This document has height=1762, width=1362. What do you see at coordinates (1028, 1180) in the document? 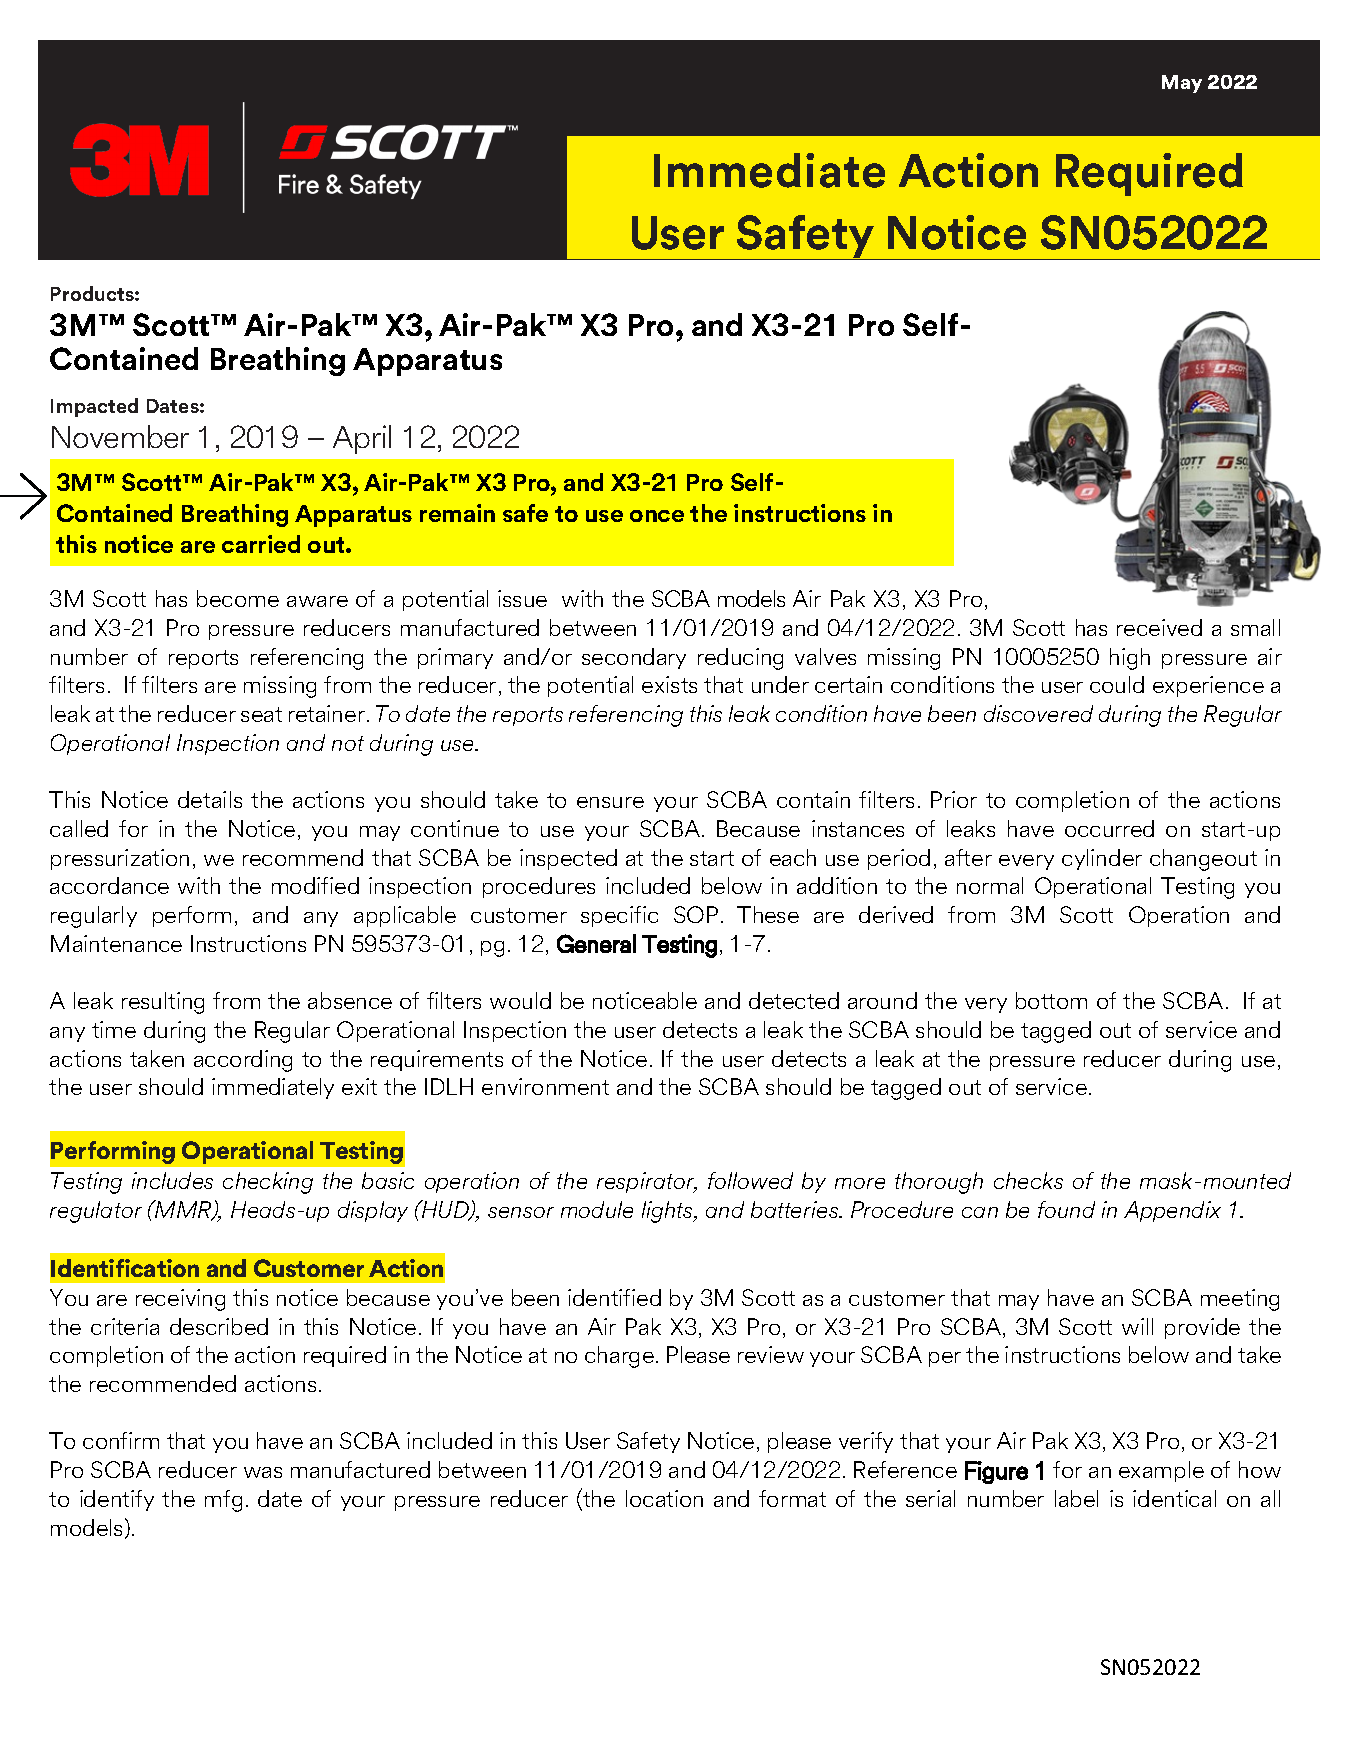
I see `checks` at bounding box center [1028, 1180].
